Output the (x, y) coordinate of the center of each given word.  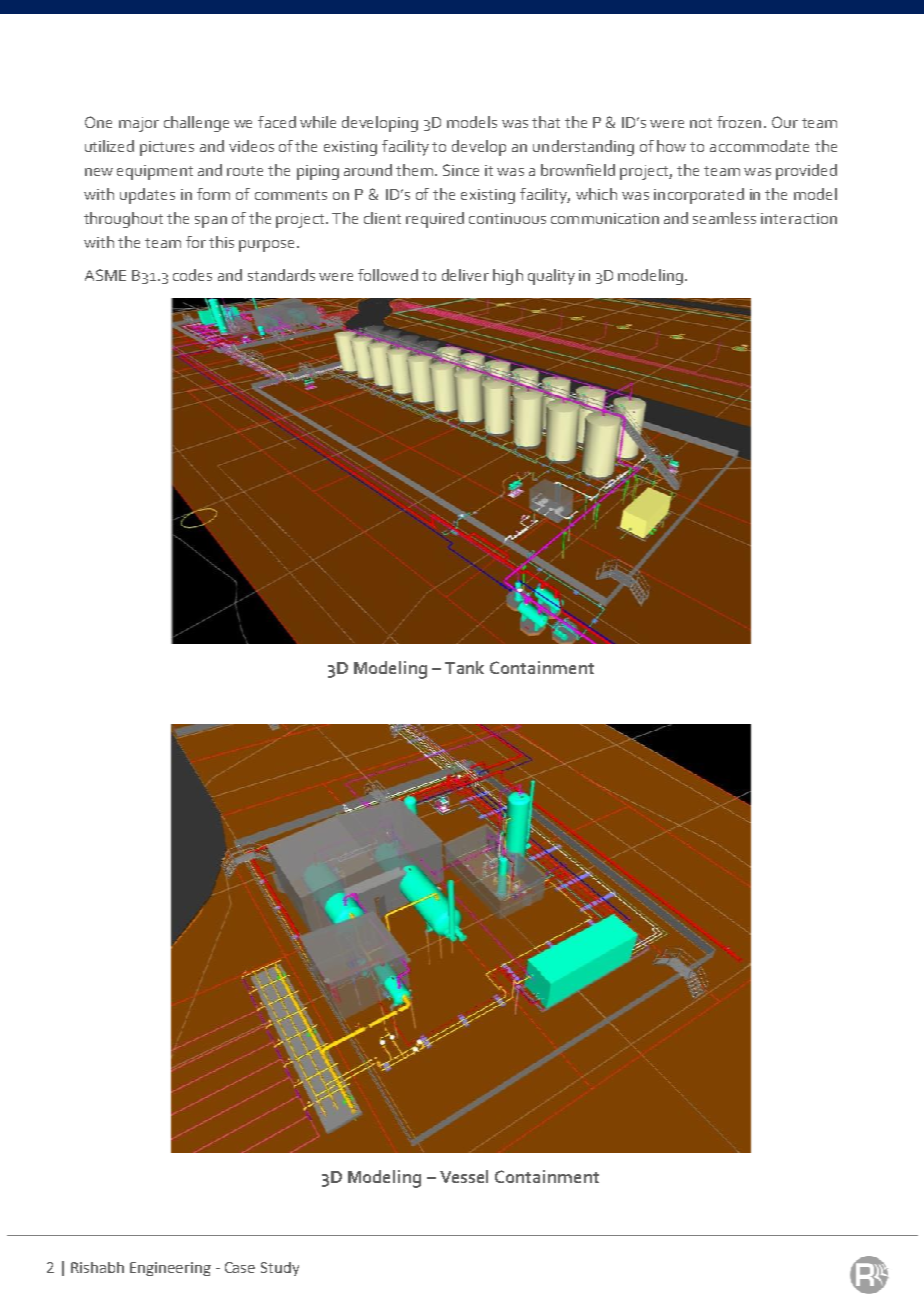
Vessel (464, 1176)
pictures (167, 148)
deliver (465, 275)
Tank (464, 667)
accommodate (759, 146)
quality (551, 277)
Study (280, 1269)
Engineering (170, 1269)
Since (461, 170)
